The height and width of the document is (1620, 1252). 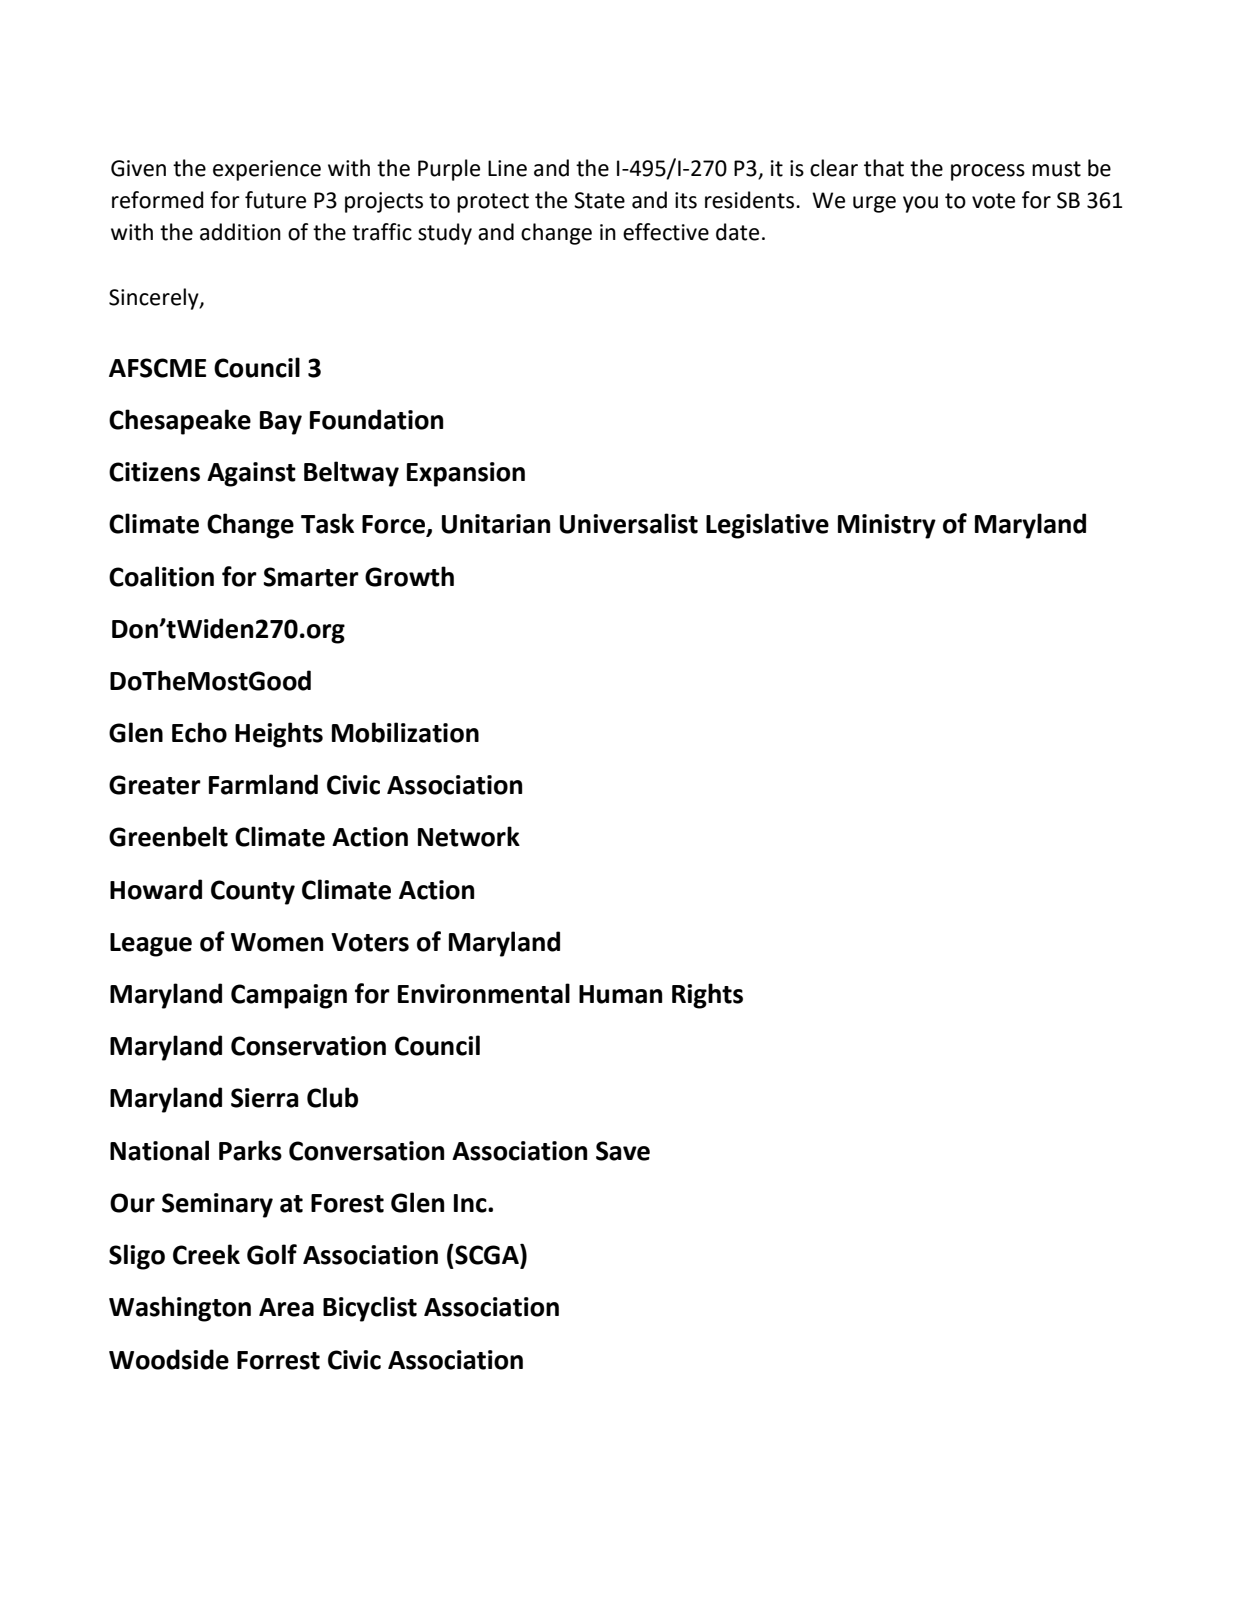 I want to click on Bicyclist, so click(x=370, y=1309).
